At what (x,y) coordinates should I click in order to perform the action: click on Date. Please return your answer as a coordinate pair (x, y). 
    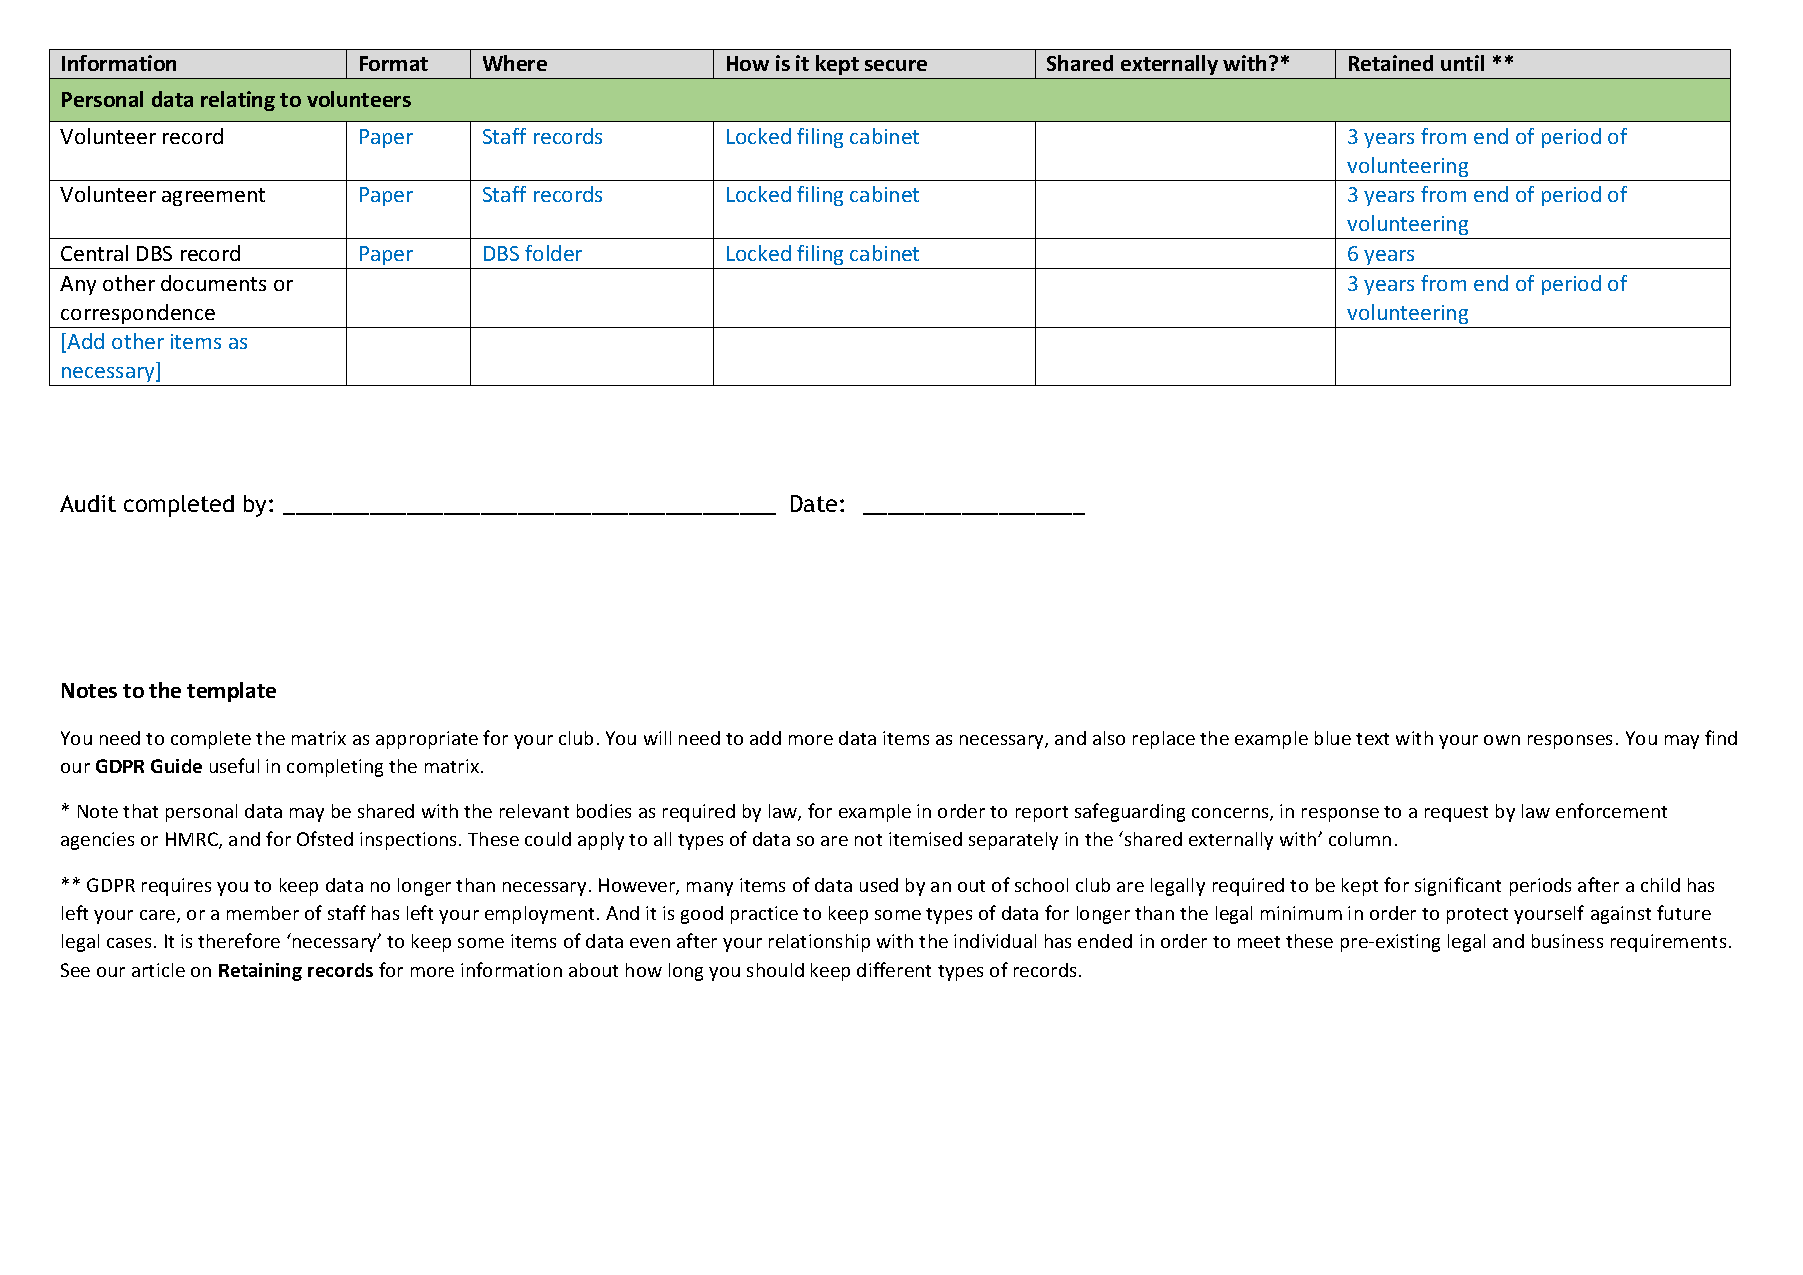
    Looking at the image, I should click on (814, 503).
